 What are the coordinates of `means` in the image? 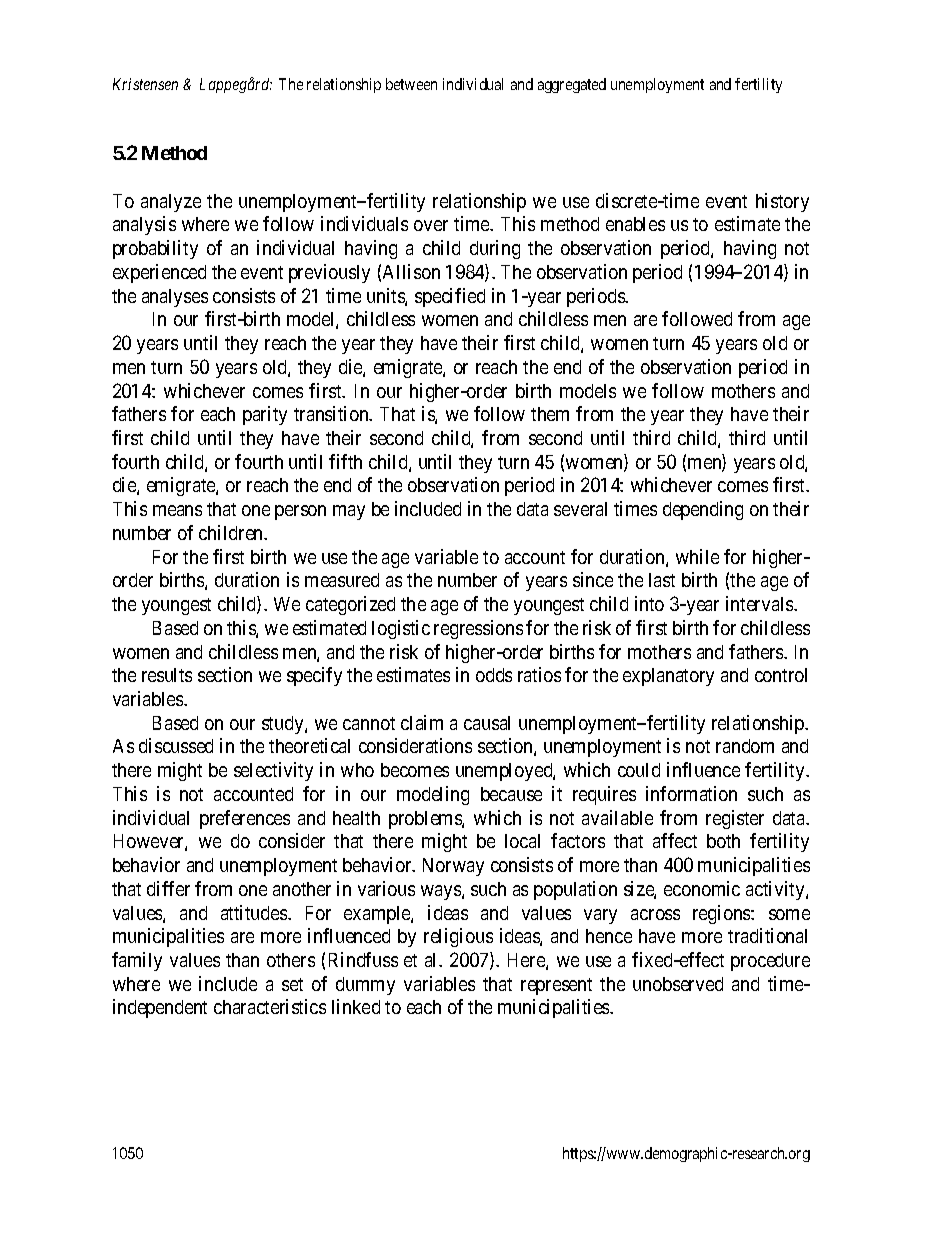 It's located at (177, 510).
